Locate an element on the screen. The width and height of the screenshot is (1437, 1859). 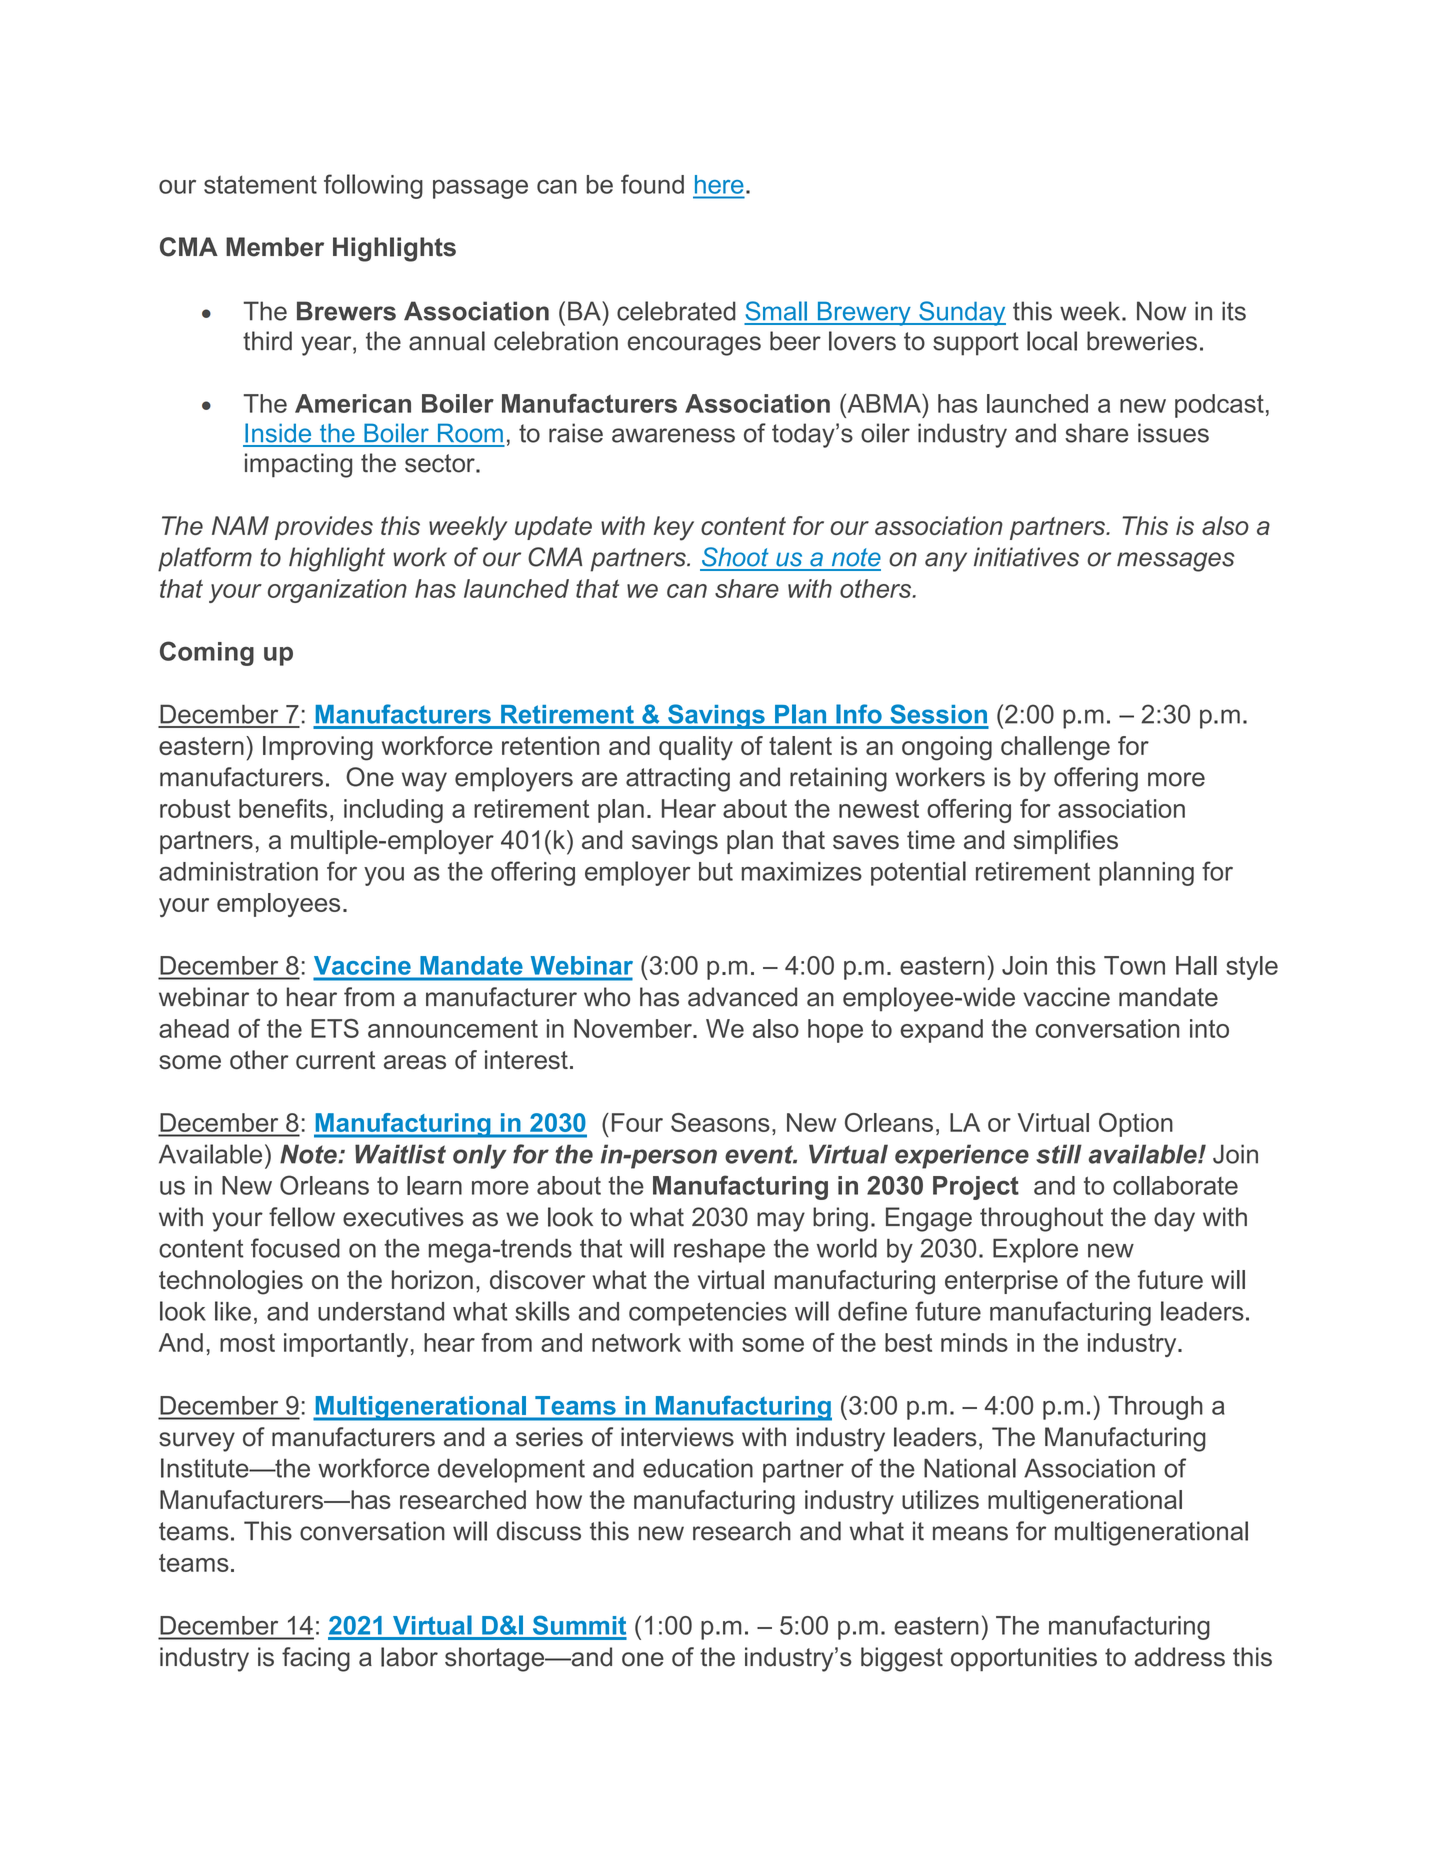
Member is located at coordinates (275, 247).
